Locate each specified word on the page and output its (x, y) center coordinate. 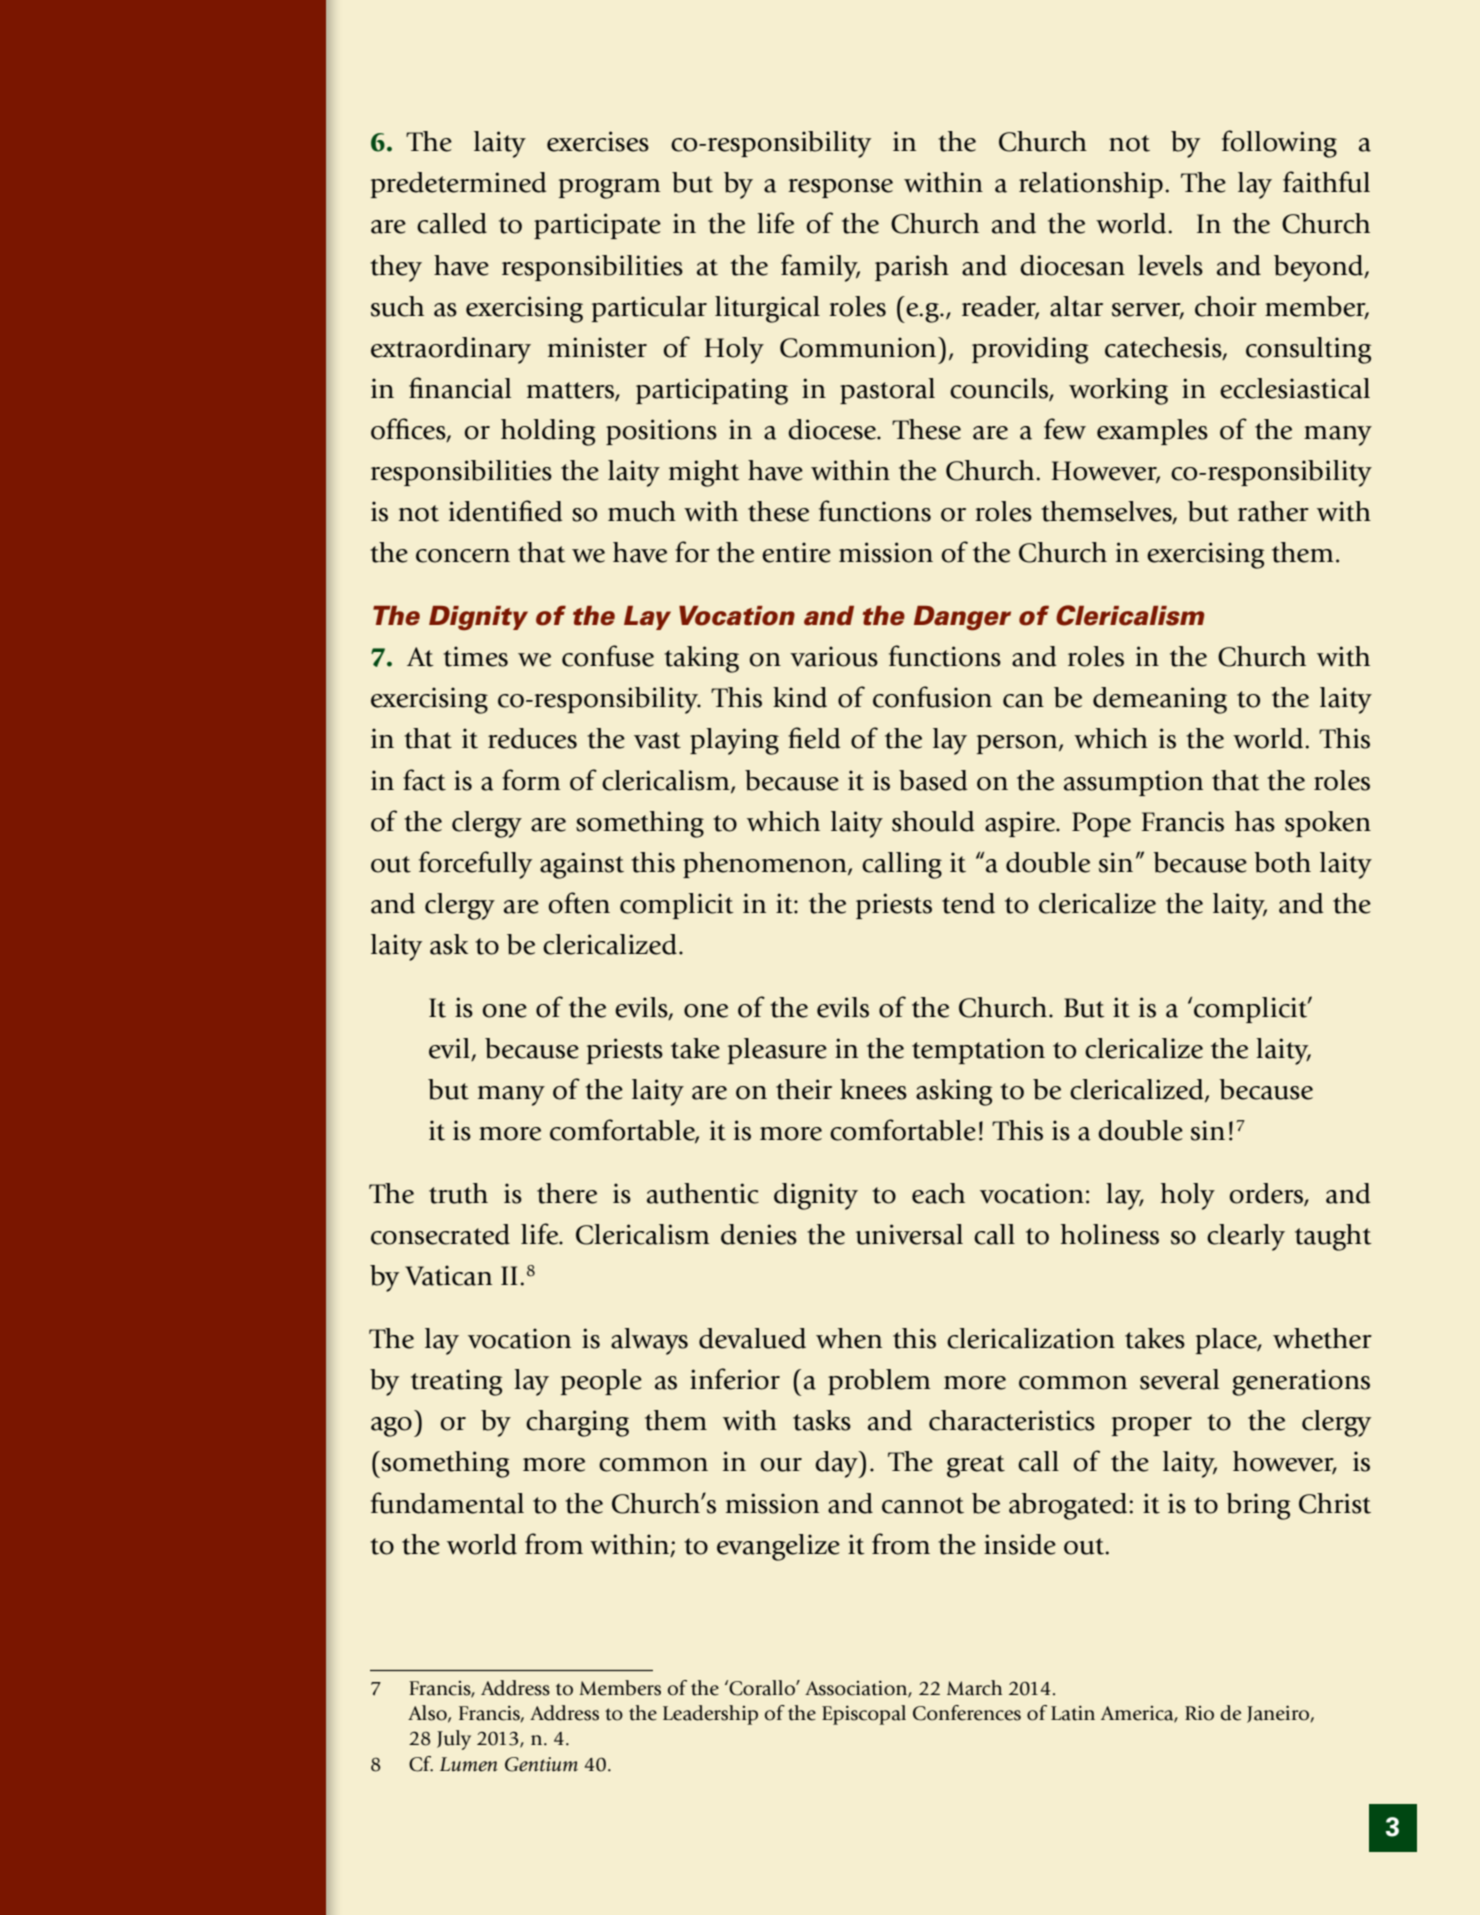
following (1279, 144)
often (579, 903)
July (454, 1740)
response (840, 188)
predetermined (459, 185)
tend (968, 903)
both (1282, 862)
